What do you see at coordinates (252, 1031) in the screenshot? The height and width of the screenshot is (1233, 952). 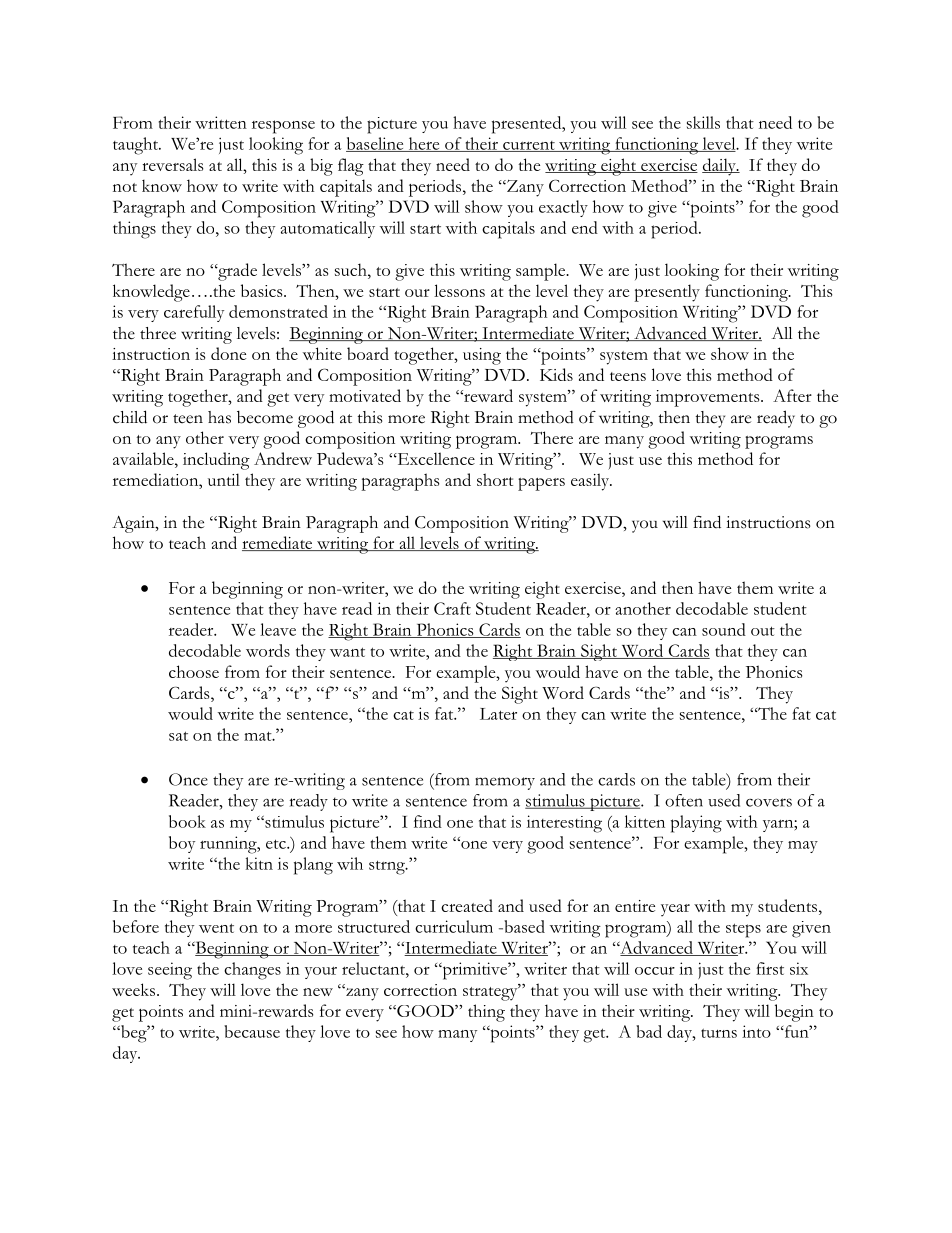 I see `because` at bounding box center [252, 1031].
